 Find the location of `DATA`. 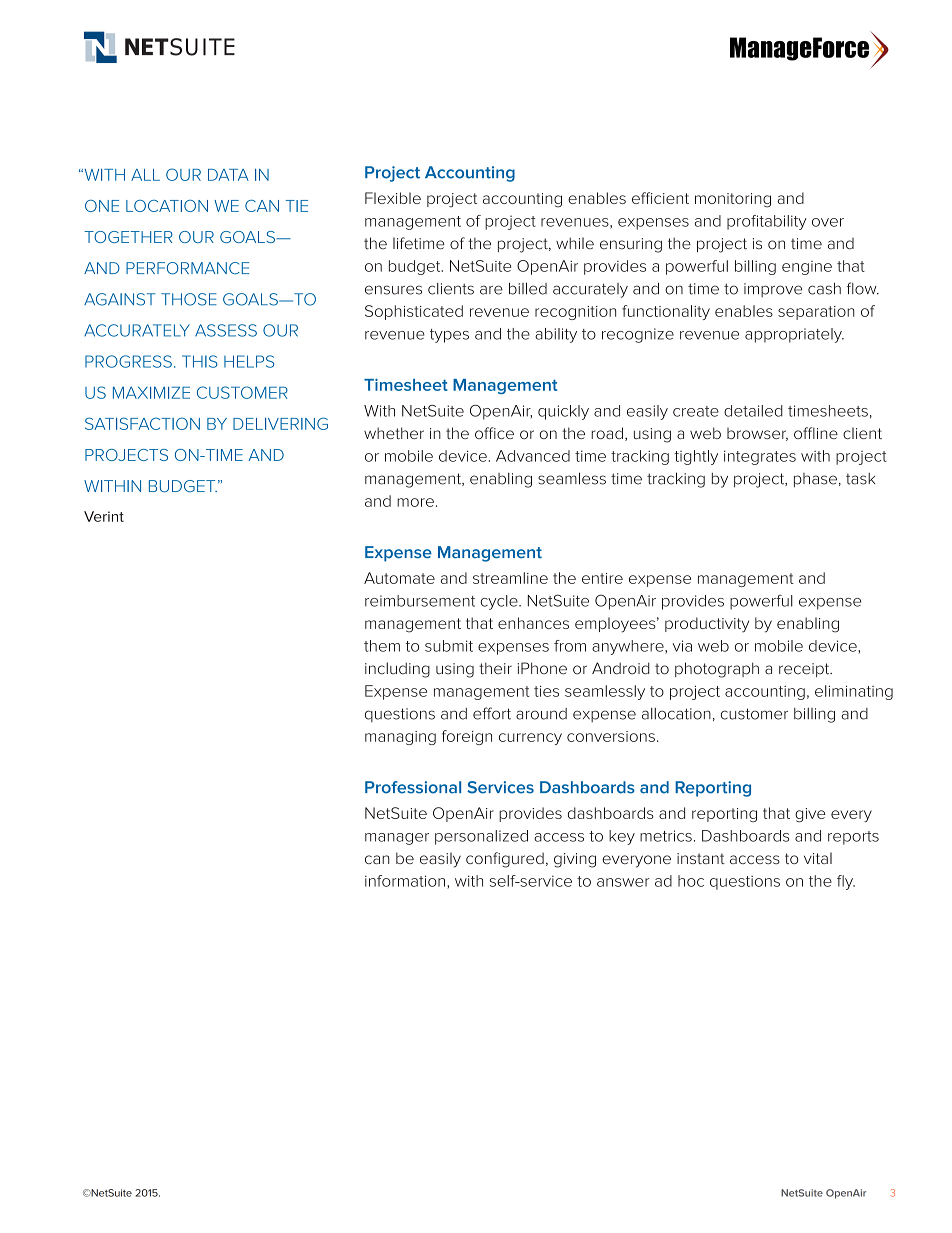

DATA is located at coordinates (228, 175).
